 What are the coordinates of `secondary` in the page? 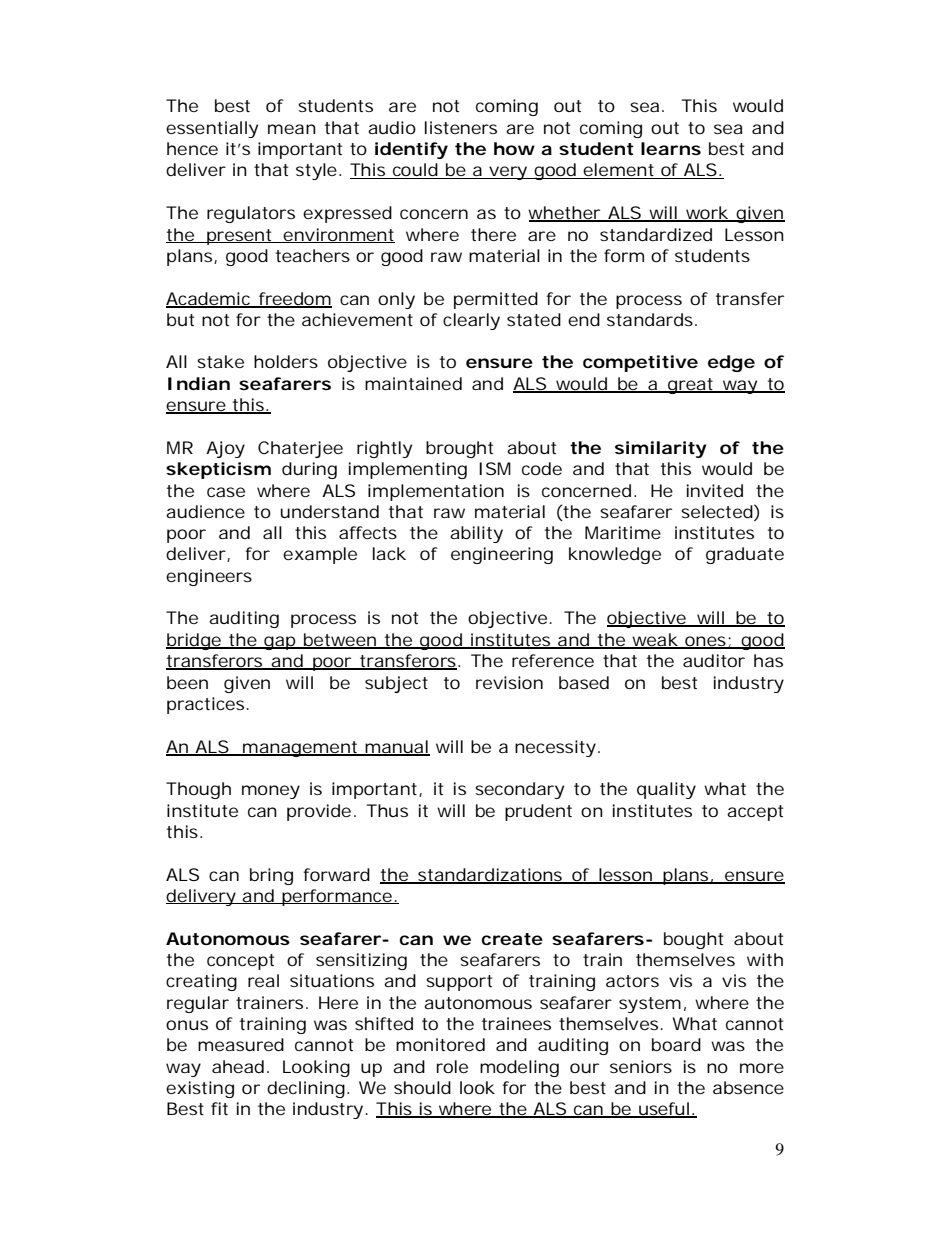 It's located at (519, 790).
